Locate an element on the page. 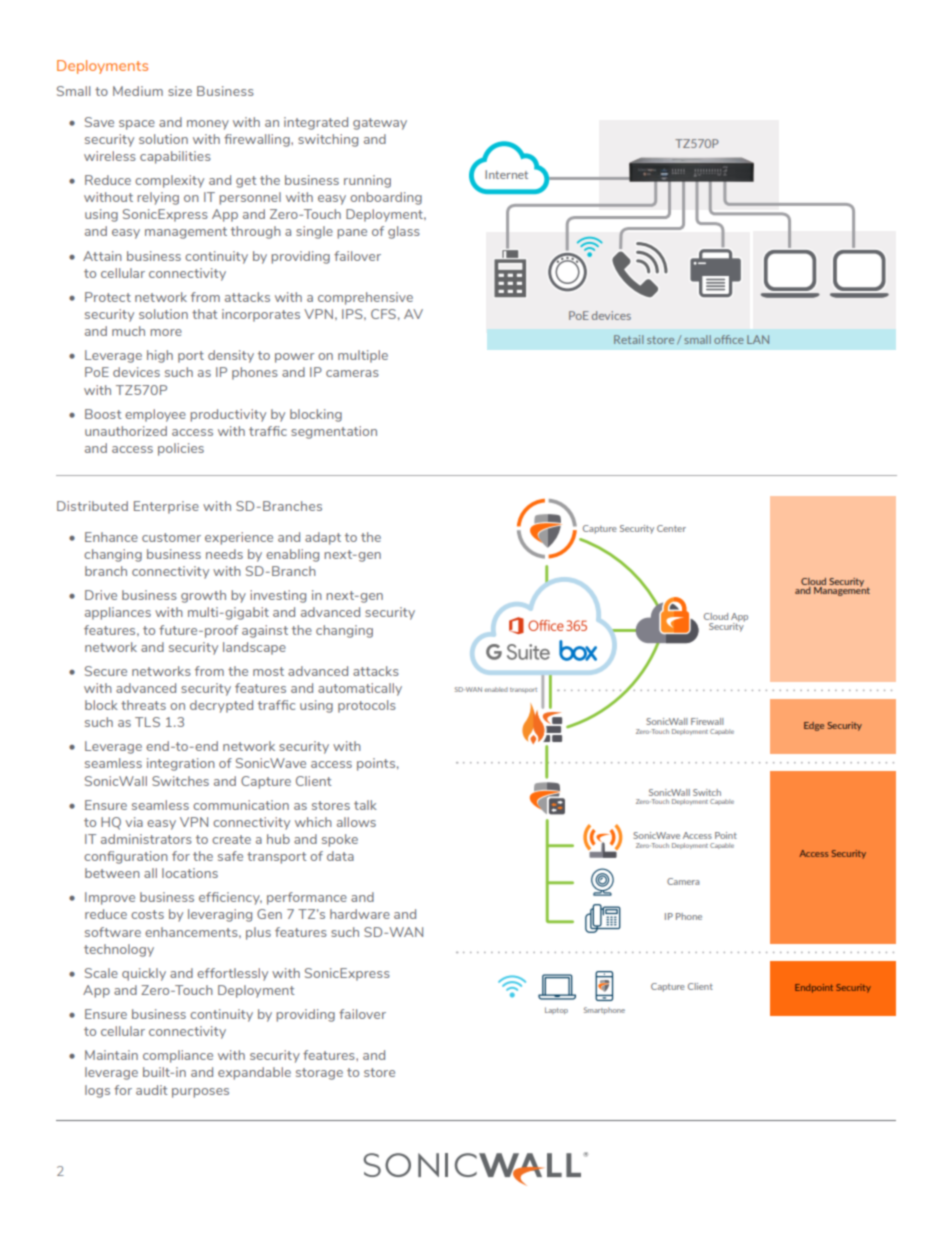  Laptop is located at coordinates (556, 1010).
